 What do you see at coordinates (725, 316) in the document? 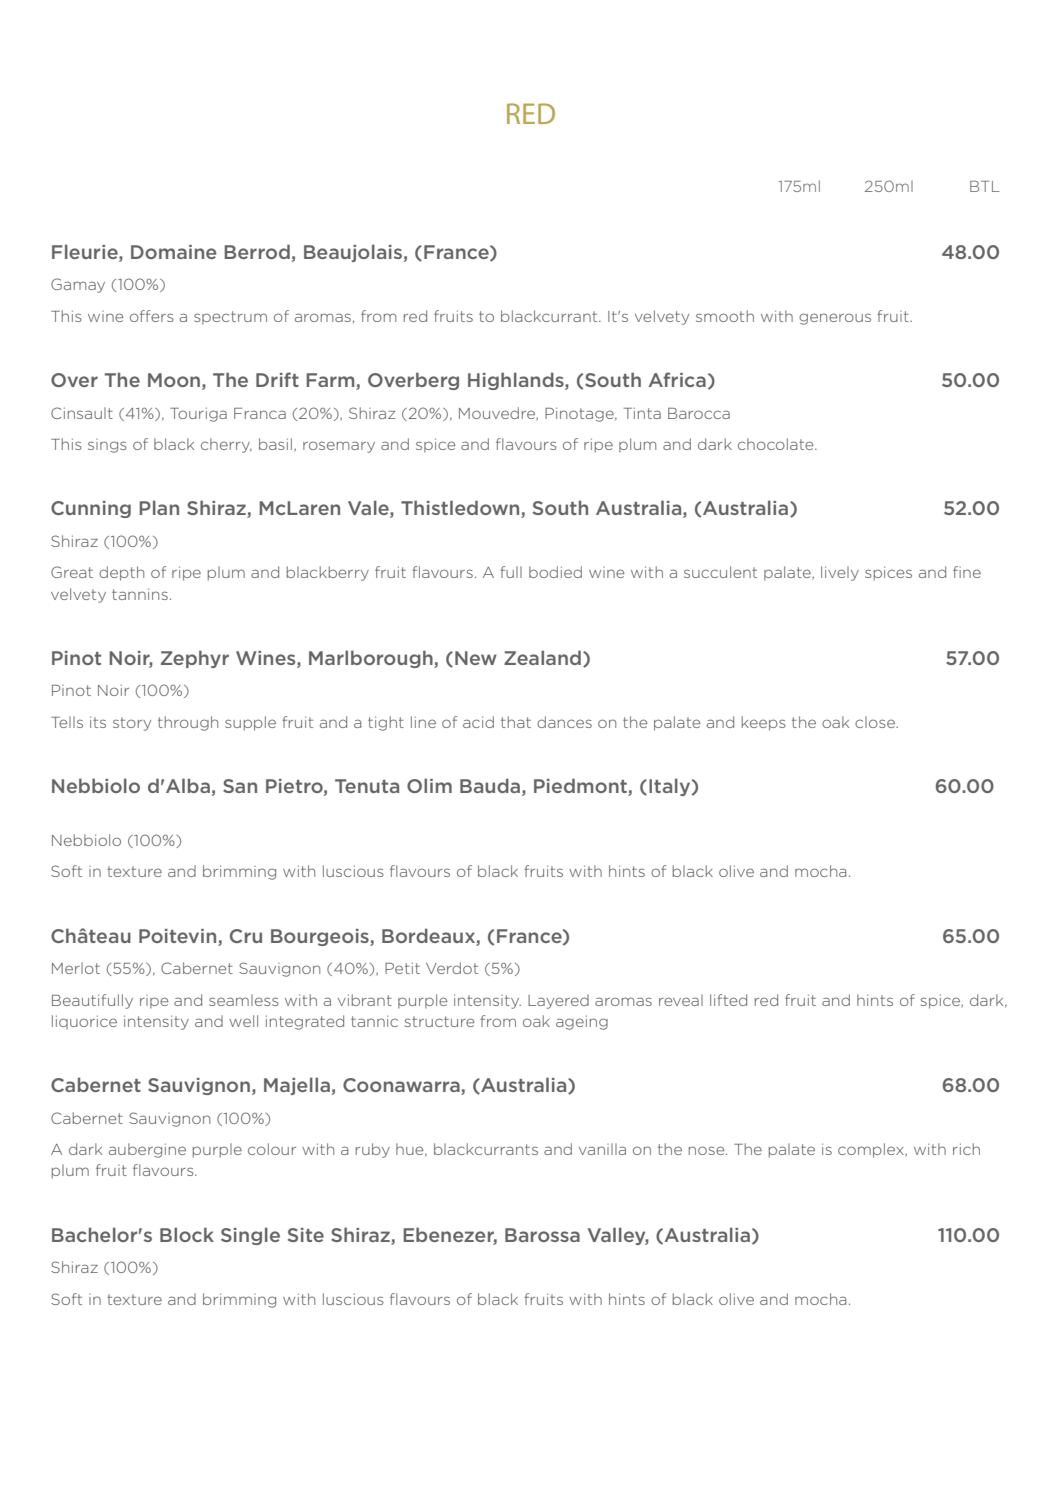
I see `smooth` at bounding box center [725, 316].
